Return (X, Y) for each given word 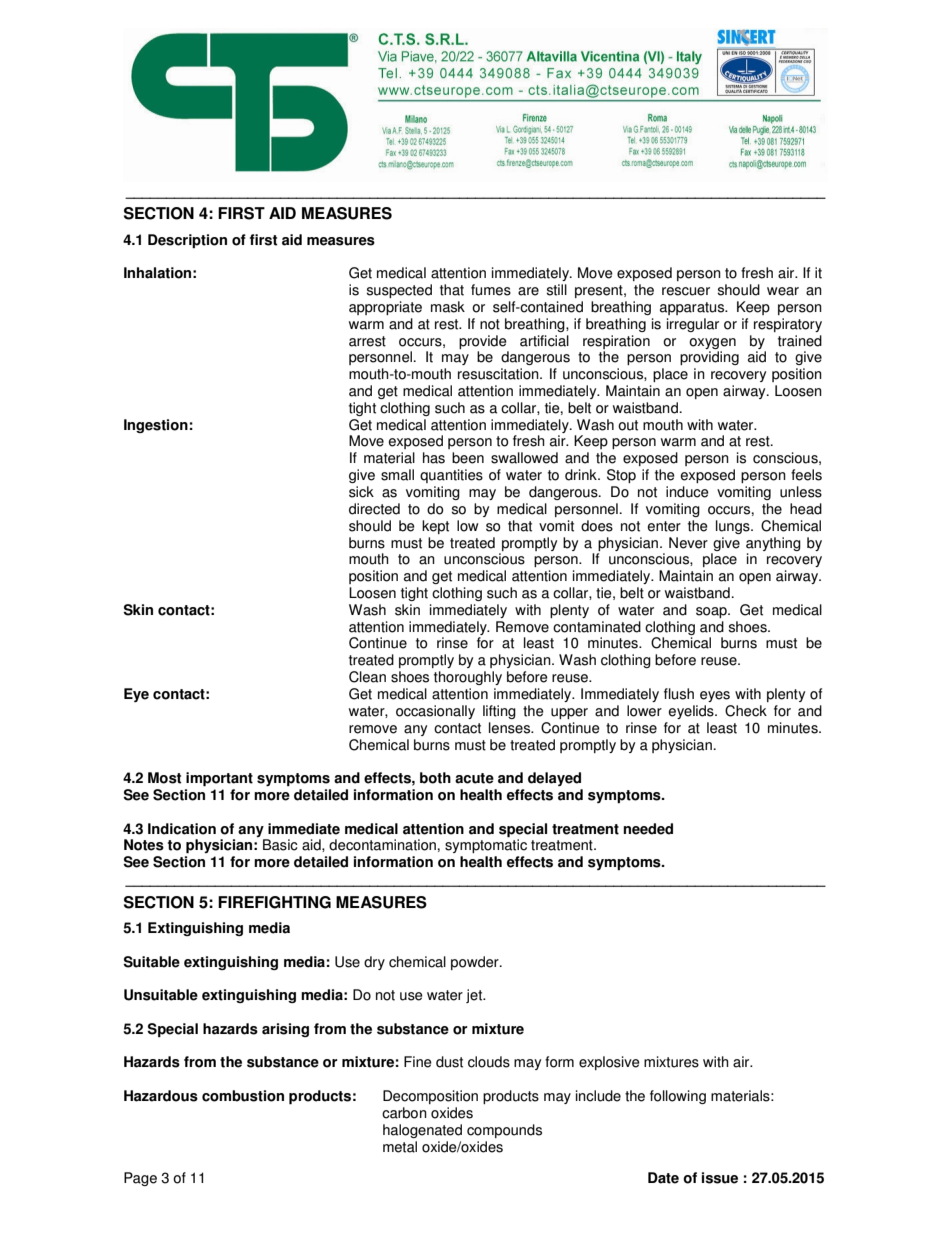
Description (187, 241)
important (219, 779)
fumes (491, 290)
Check (746, 711)
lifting (499, 712)
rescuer (686, 291)
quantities (451, 476)
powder (476, 963)
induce (687, 492)
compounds (504, 1131)
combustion (243, 1096)
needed (648, 829)
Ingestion (156, 426)
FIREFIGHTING (274, 902)
